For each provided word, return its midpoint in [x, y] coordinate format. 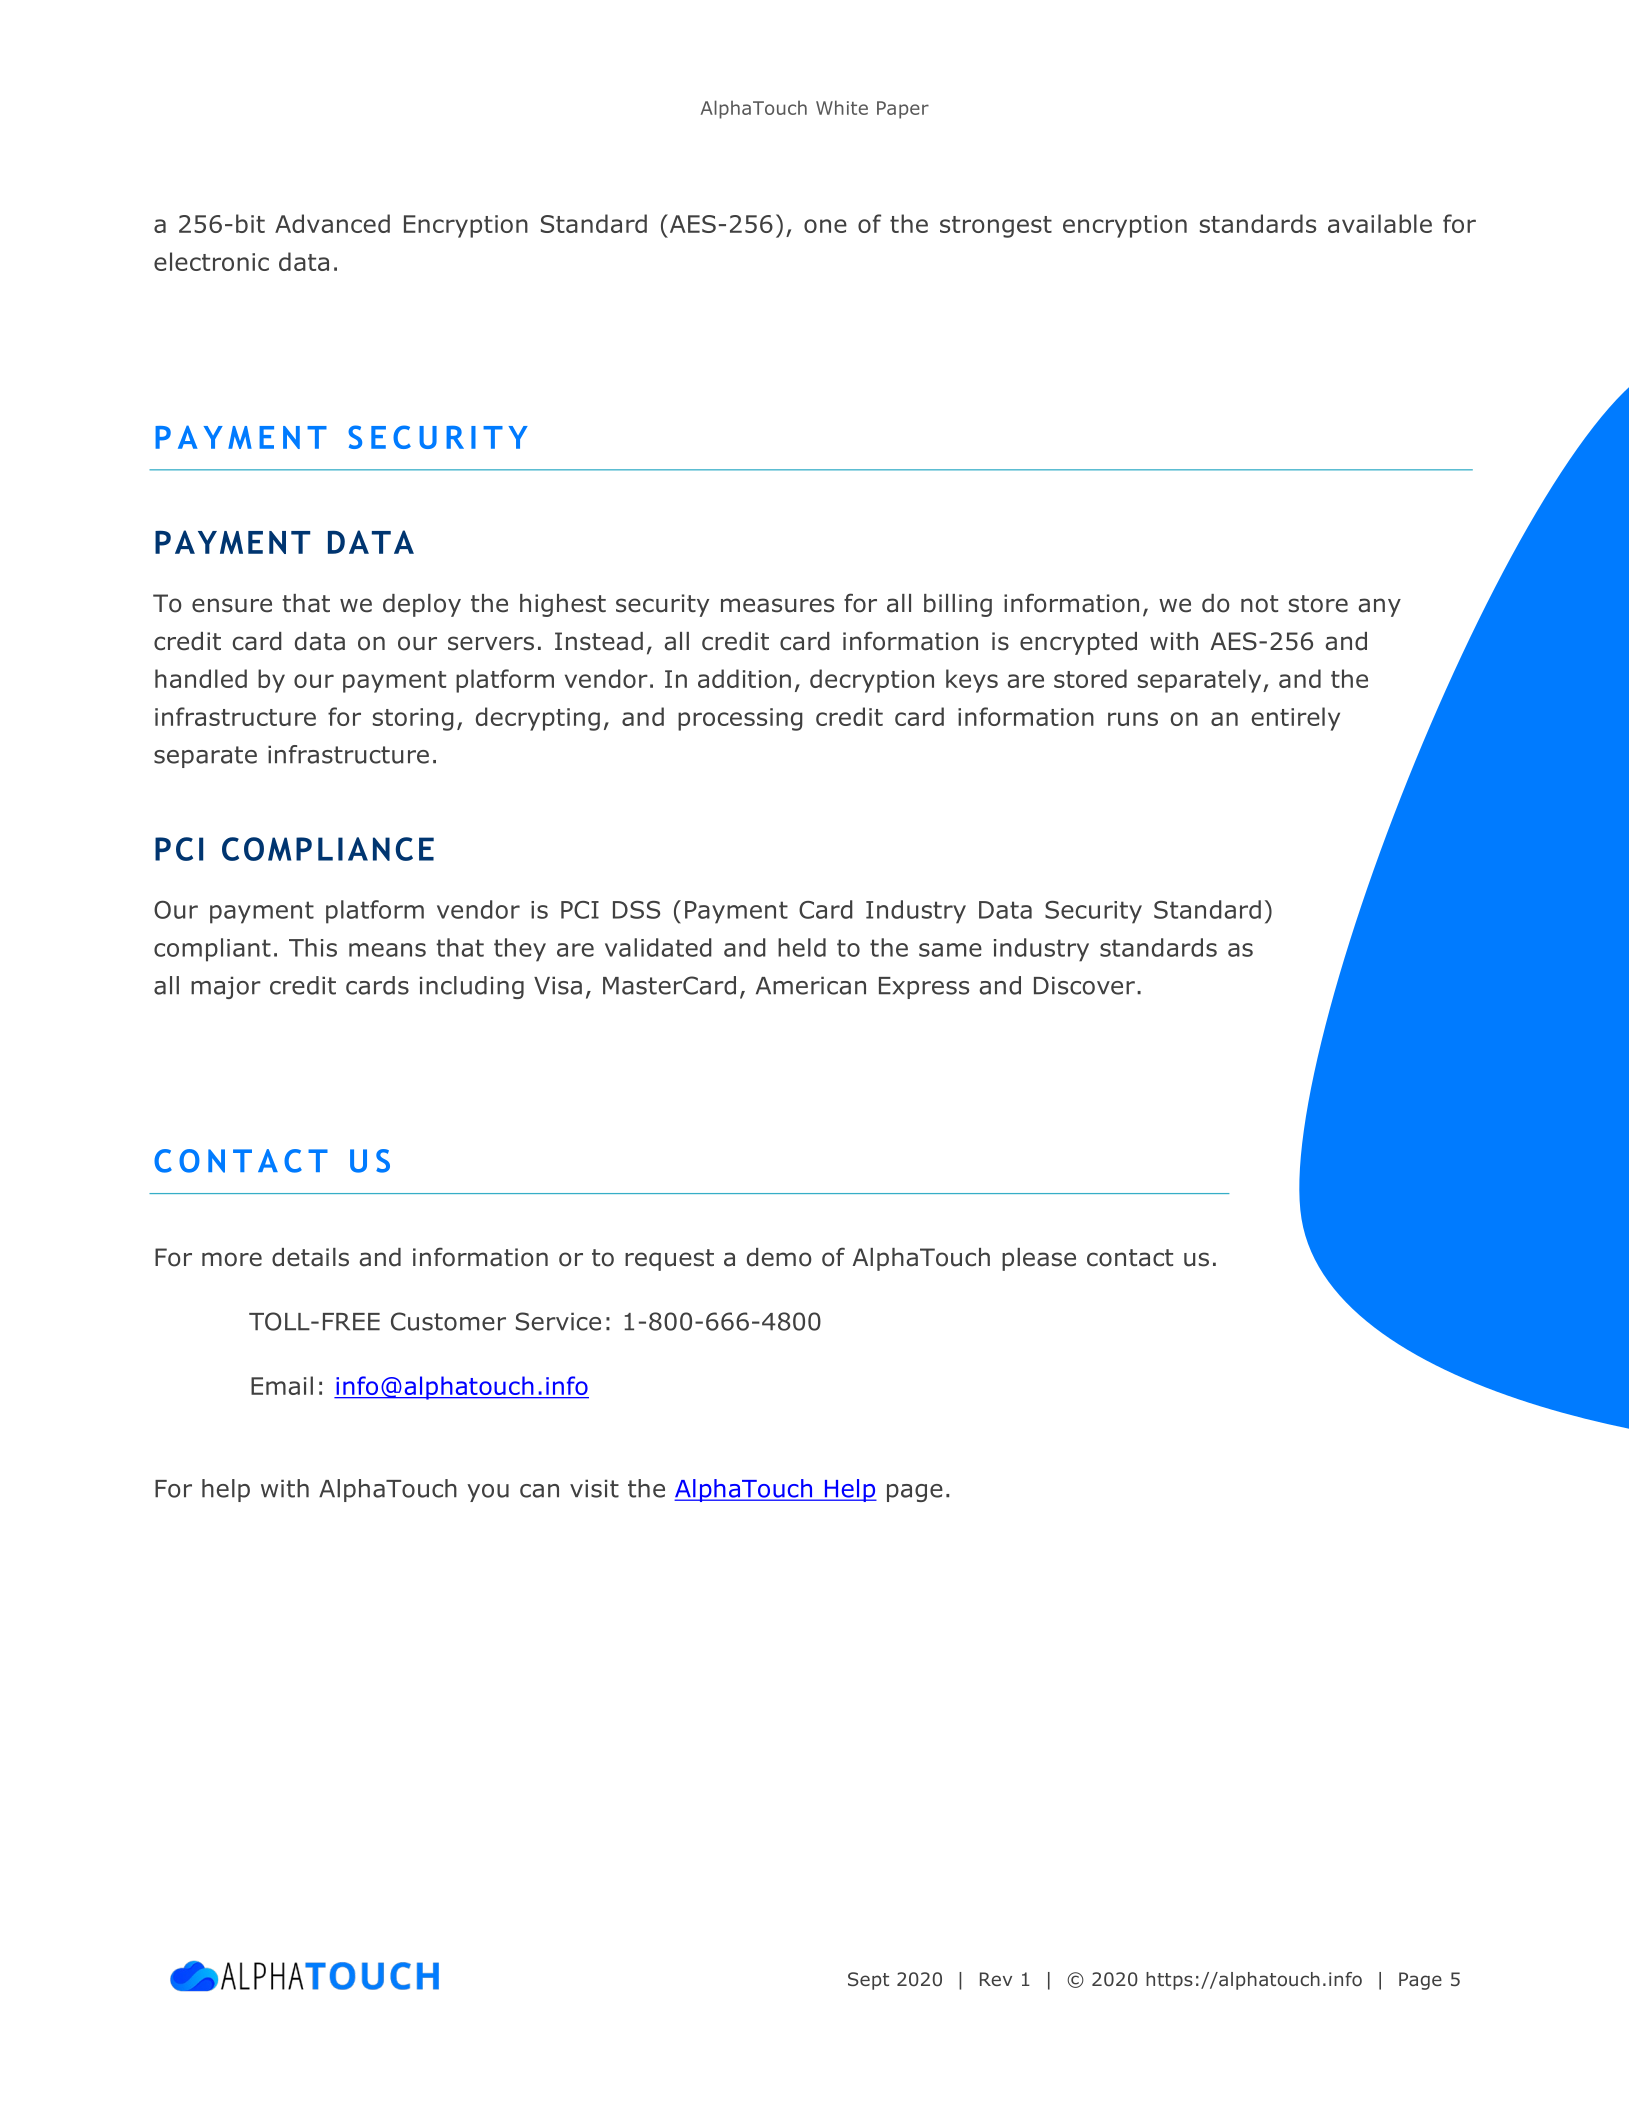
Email [282, 1385]
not [1259, 604]
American [811, 985]
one [825, 226]
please [1039, 1259]
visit [594, 1488]
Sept [868, 1981]
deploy [422, 605]
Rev [996, 1979]
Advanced [332, 223]
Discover [1084, 985]
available [1380, 223]
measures [777, 605]
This [313, 947]
